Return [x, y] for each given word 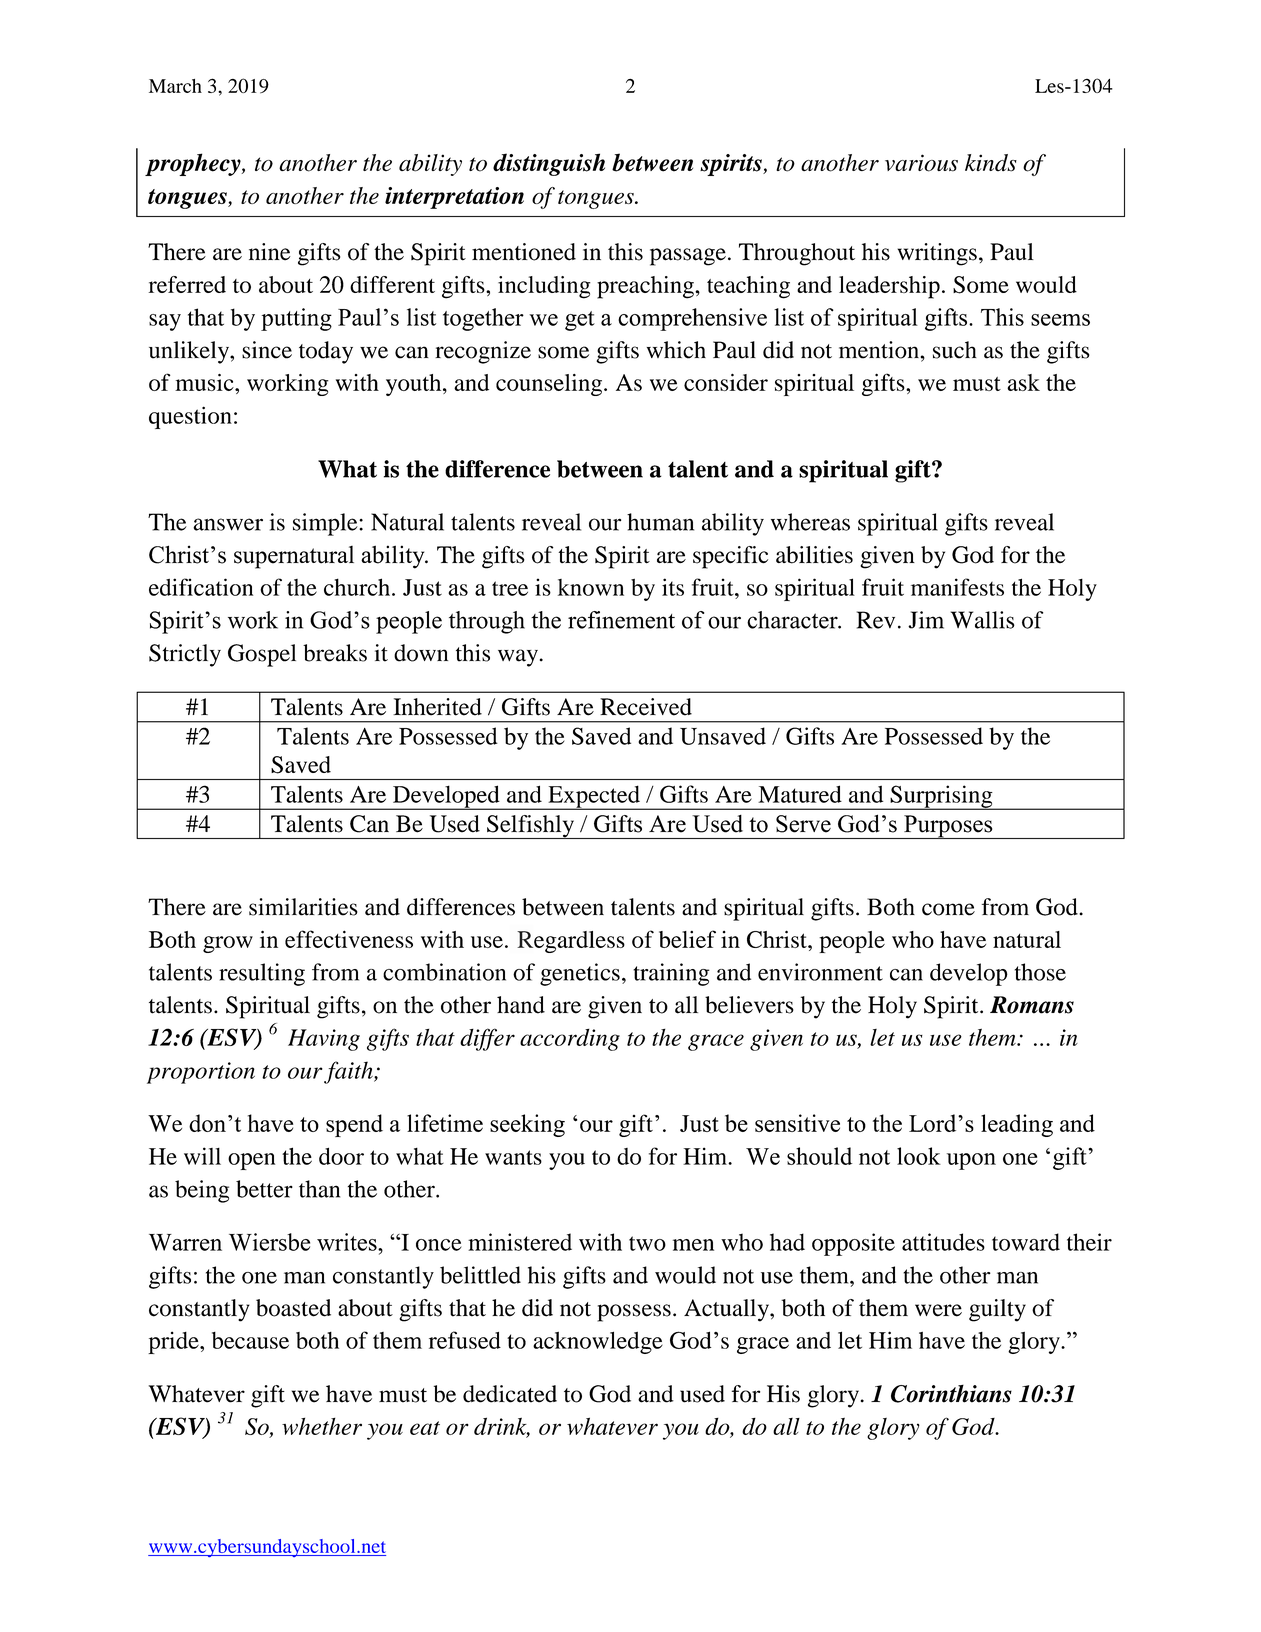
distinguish [549, 164]
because [250, 1340]
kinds [991, 163]
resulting [262, 974]
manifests [957, 587]
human [660, 522]
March [175, 86]
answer [228, 524]
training [671, 974]
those [1040, 972]
